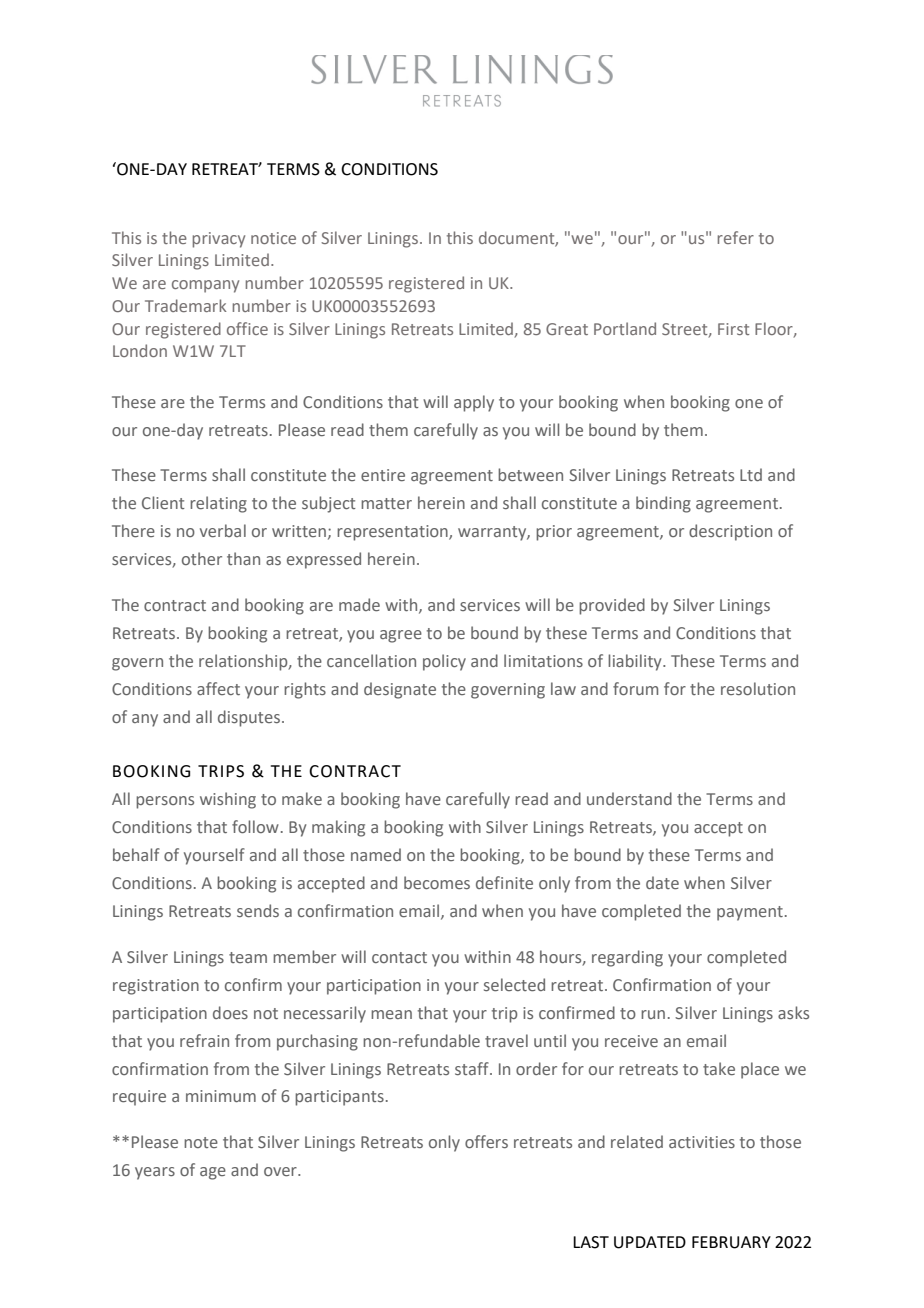  Describe the element at coordinates (393, 533) in the image. I see `representation` at that location.
